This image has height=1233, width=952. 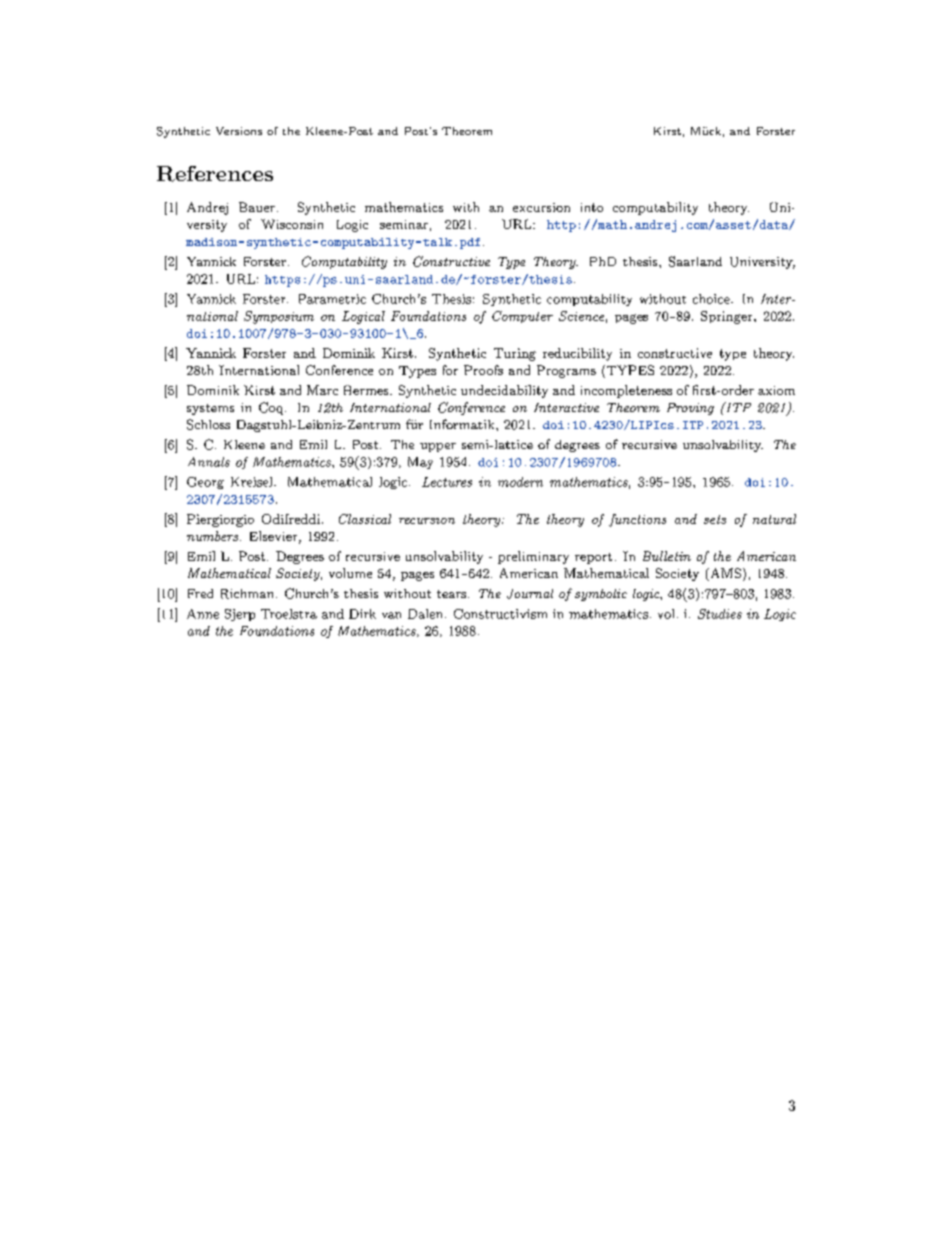 What do you see at coordinates (776, 390) in the image?
I see `axiom` at bounding box center [776, 390].
